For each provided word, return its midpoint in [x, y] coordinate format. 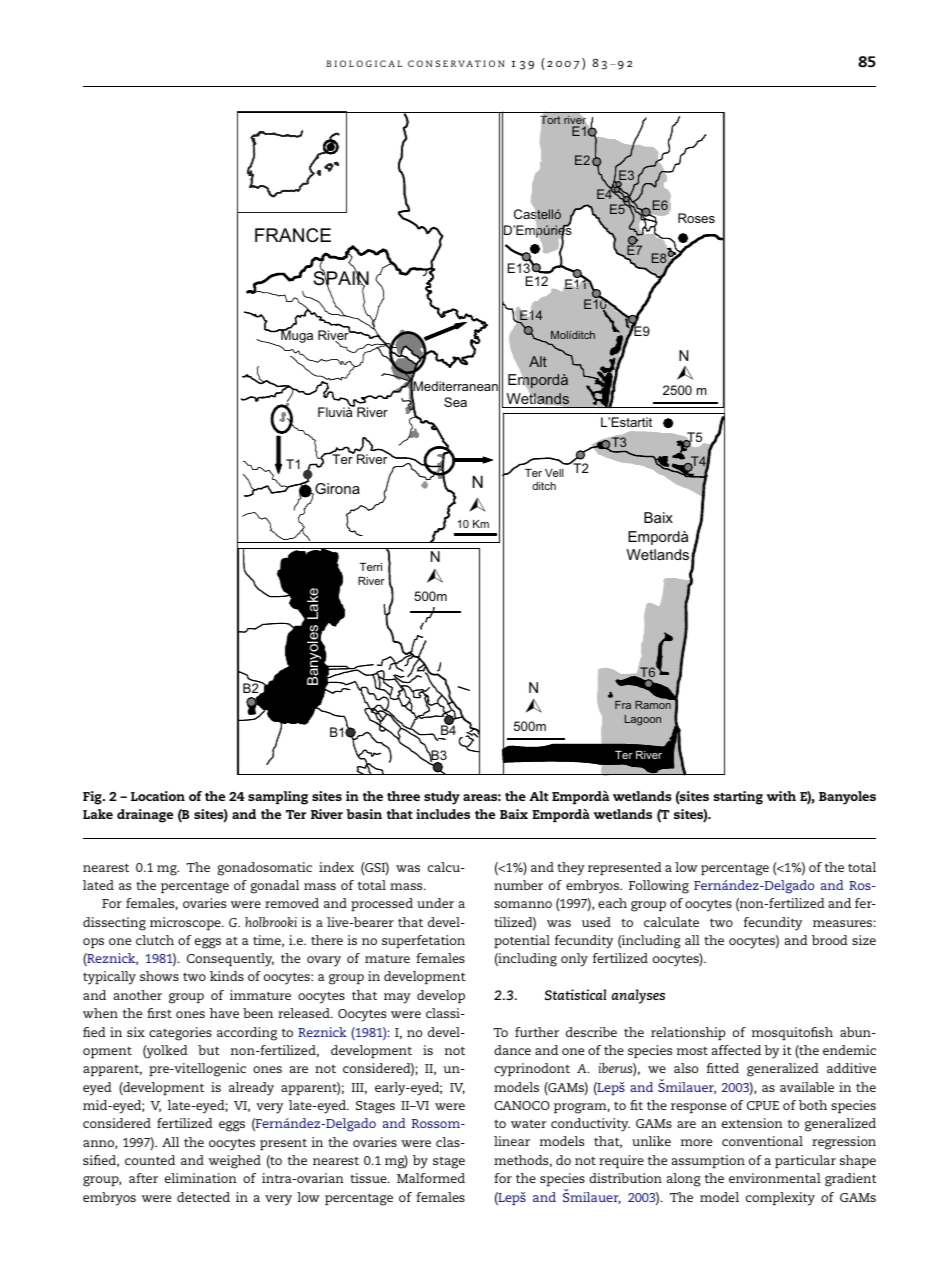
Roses [696, 218]
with [781, 796]
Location [158, 796]
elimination [201, 1178]
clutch [155, 940]
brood [830, 940]
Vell [554, 473]
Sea [455, 402]
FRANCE [293, 235]
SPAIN [341, 278]
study [442, 798]
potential [522, 941]
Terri [371, 567]
